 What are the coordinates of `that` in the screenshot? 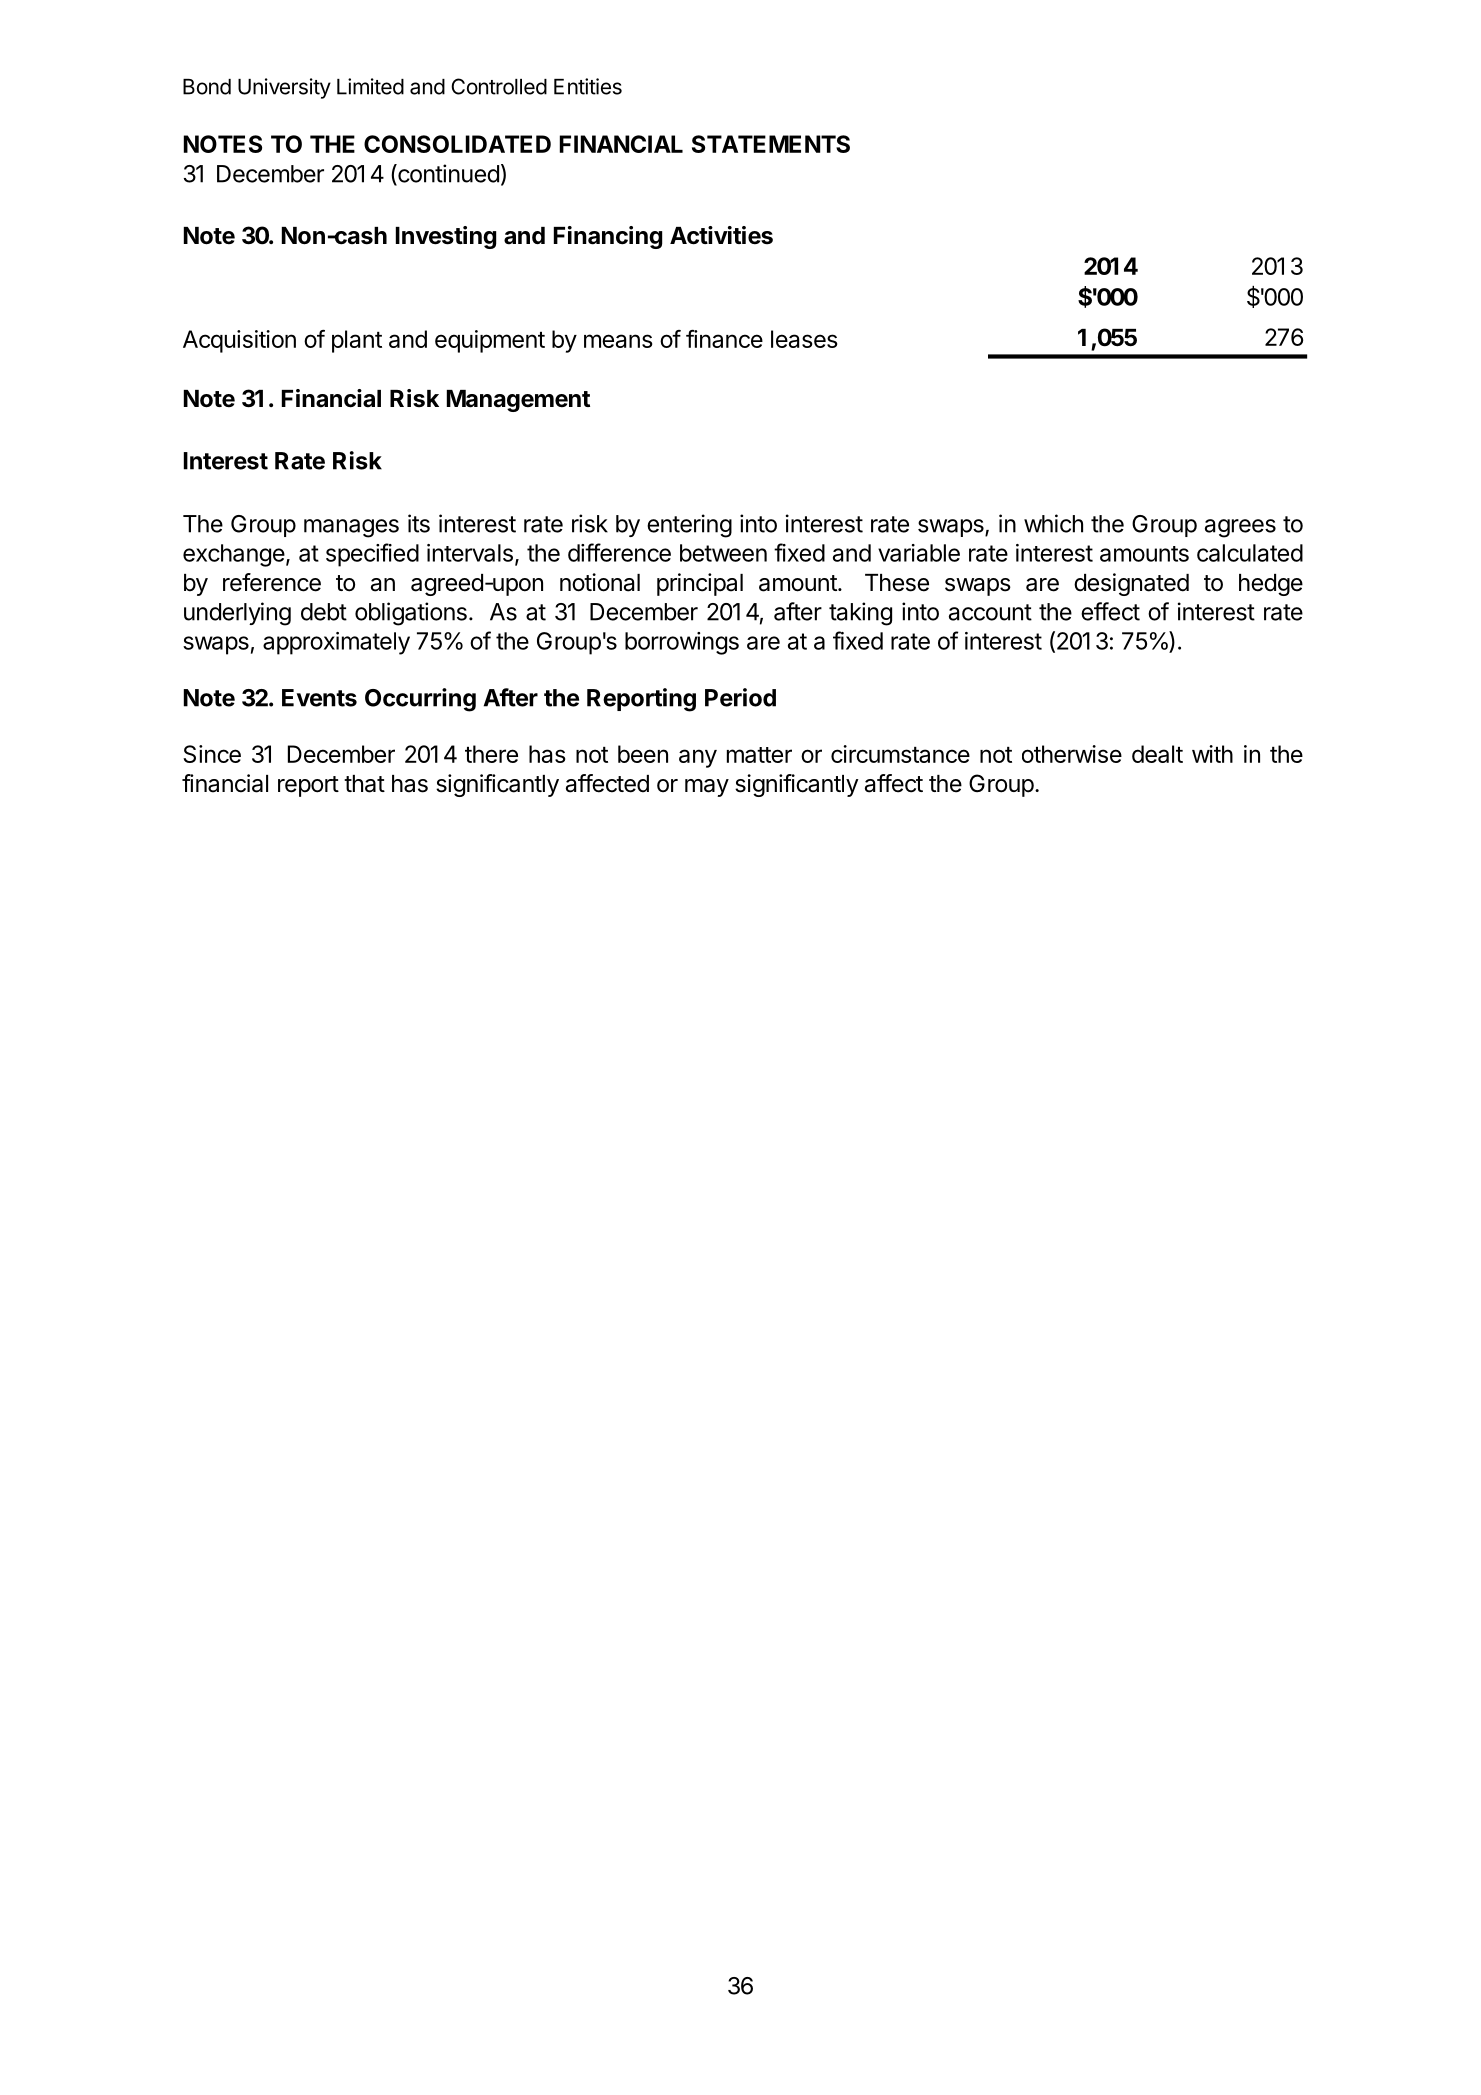 It's located at (364, 784).
